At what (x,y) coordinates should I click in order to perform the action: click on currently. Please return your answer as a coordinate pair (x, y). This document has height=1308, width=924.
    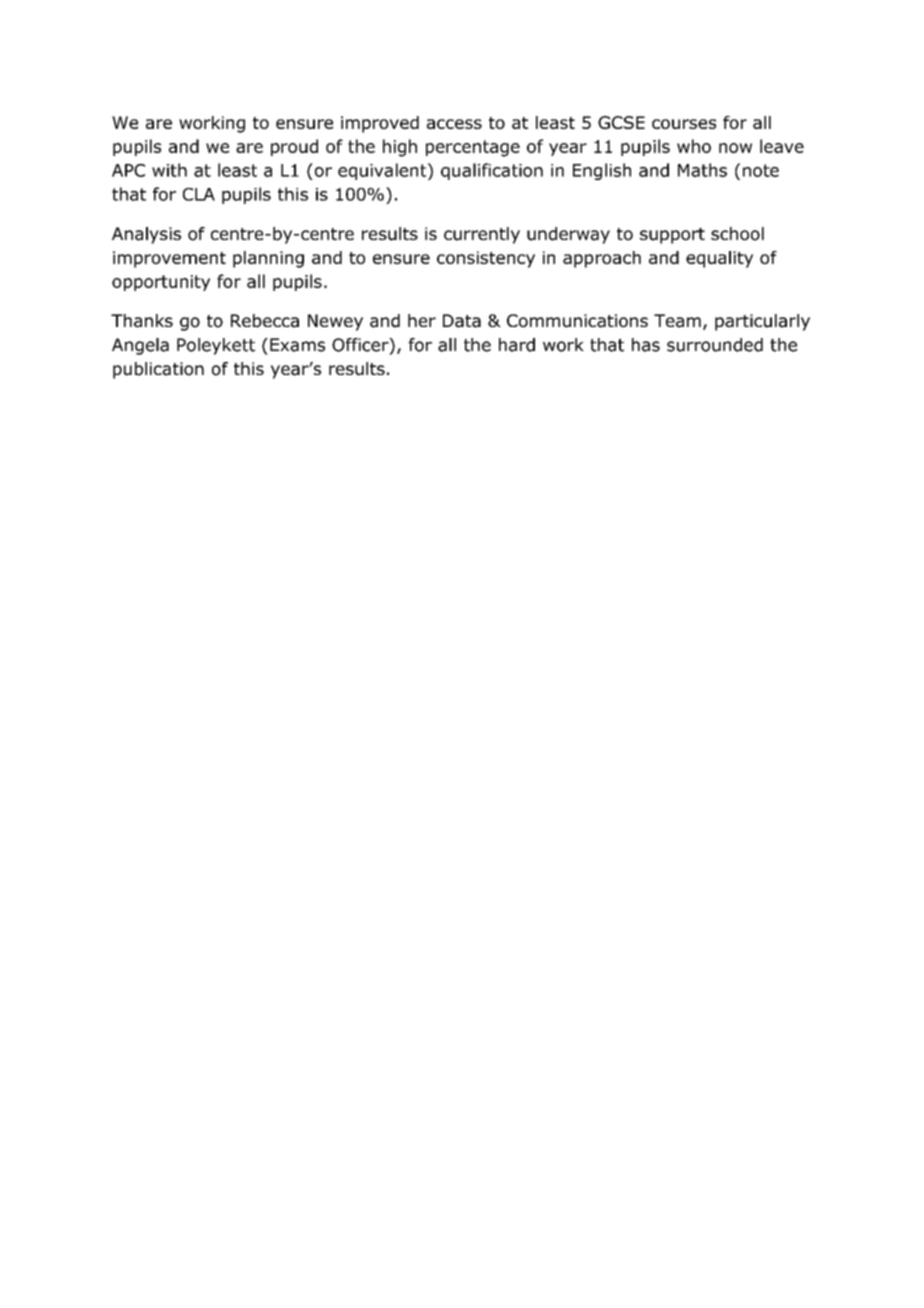
    Looking at the image, I should click on (482, 235).
